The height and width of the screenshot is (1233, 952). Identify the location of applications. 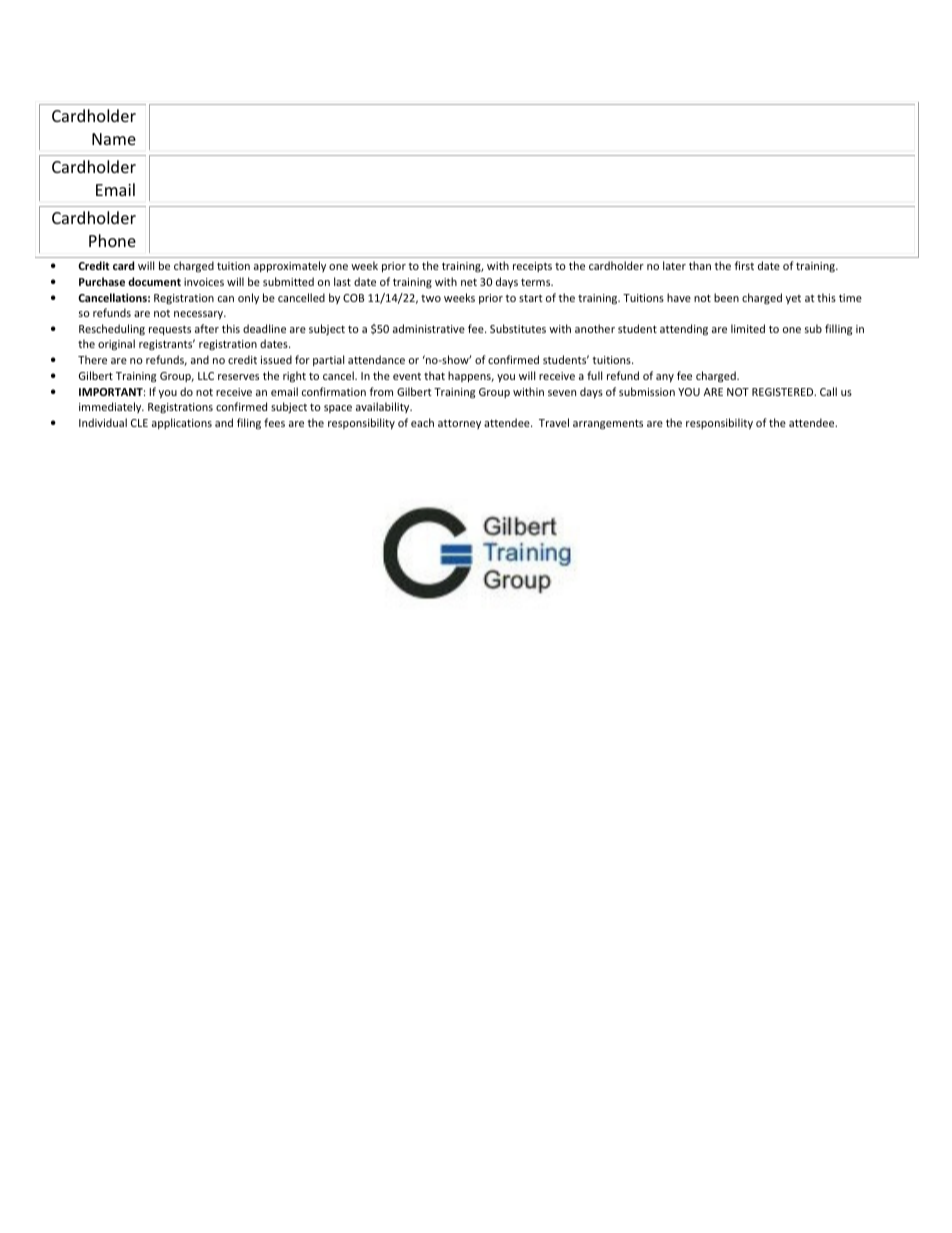
(182, 423).
